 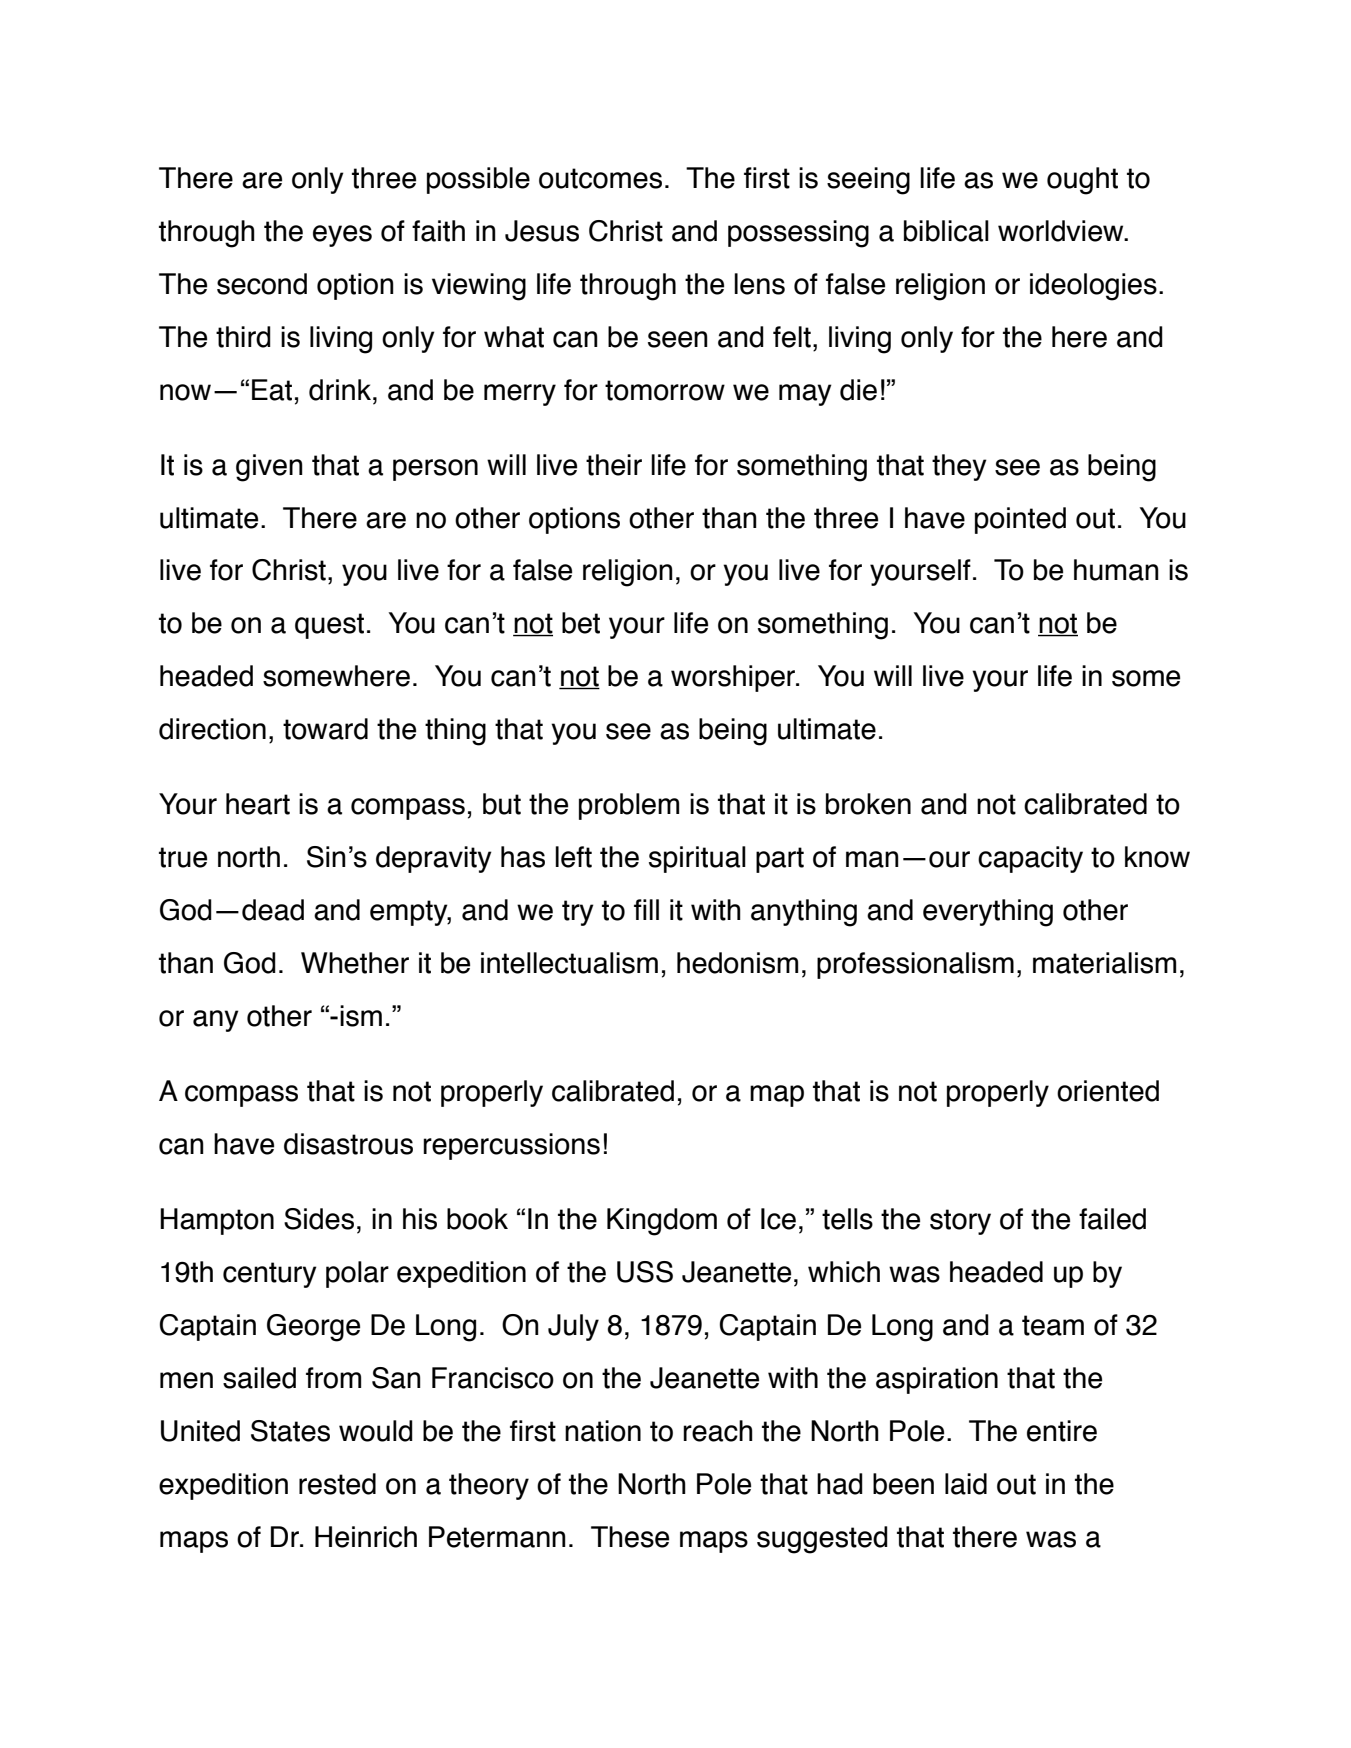 What do you see at coordinates (329, 626) in the screenshot?
I see `quest` at bounding box center [329, 626].
